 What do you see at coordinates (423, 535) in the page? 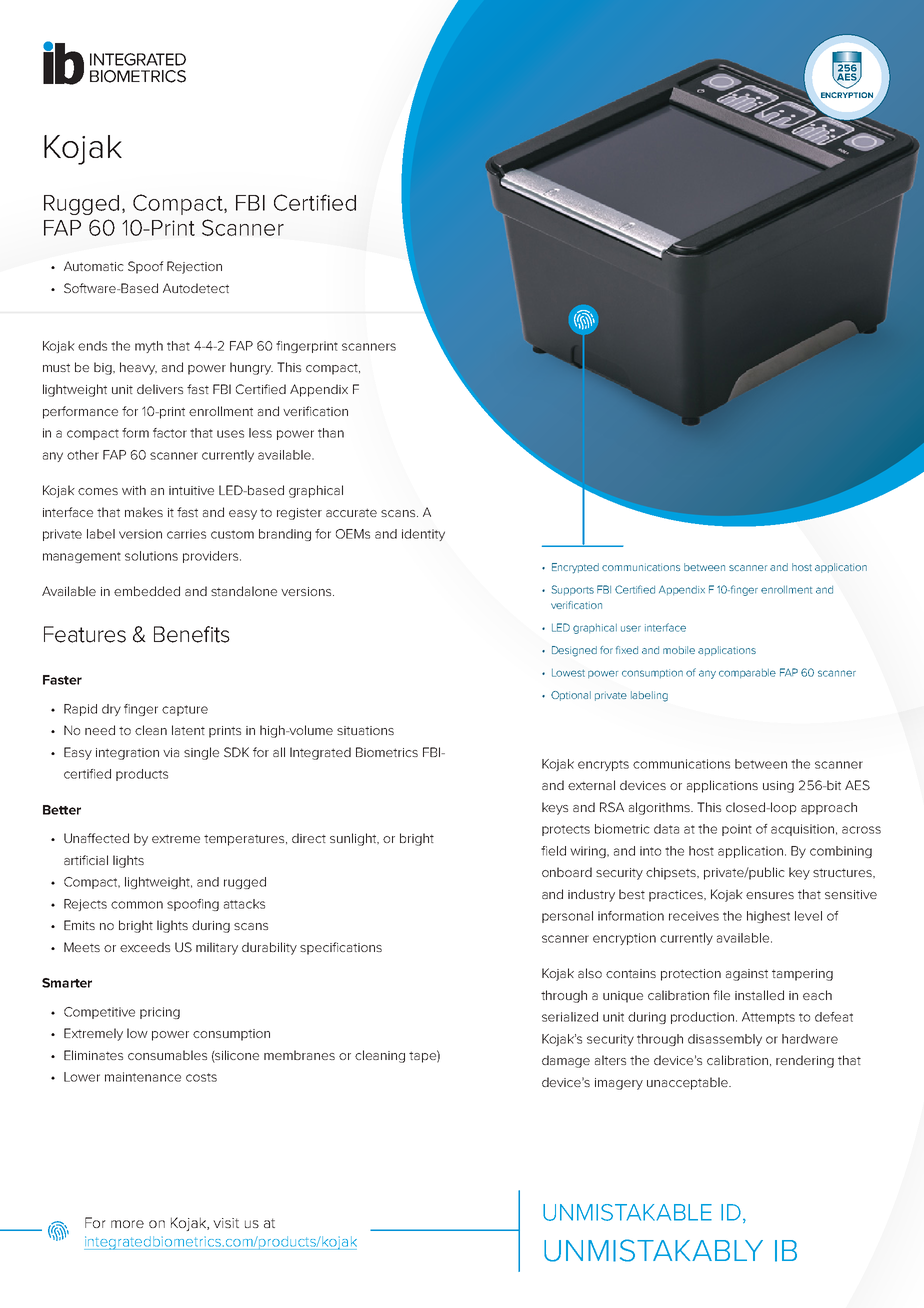
I see `identity` at bounding box center [423, 535].
